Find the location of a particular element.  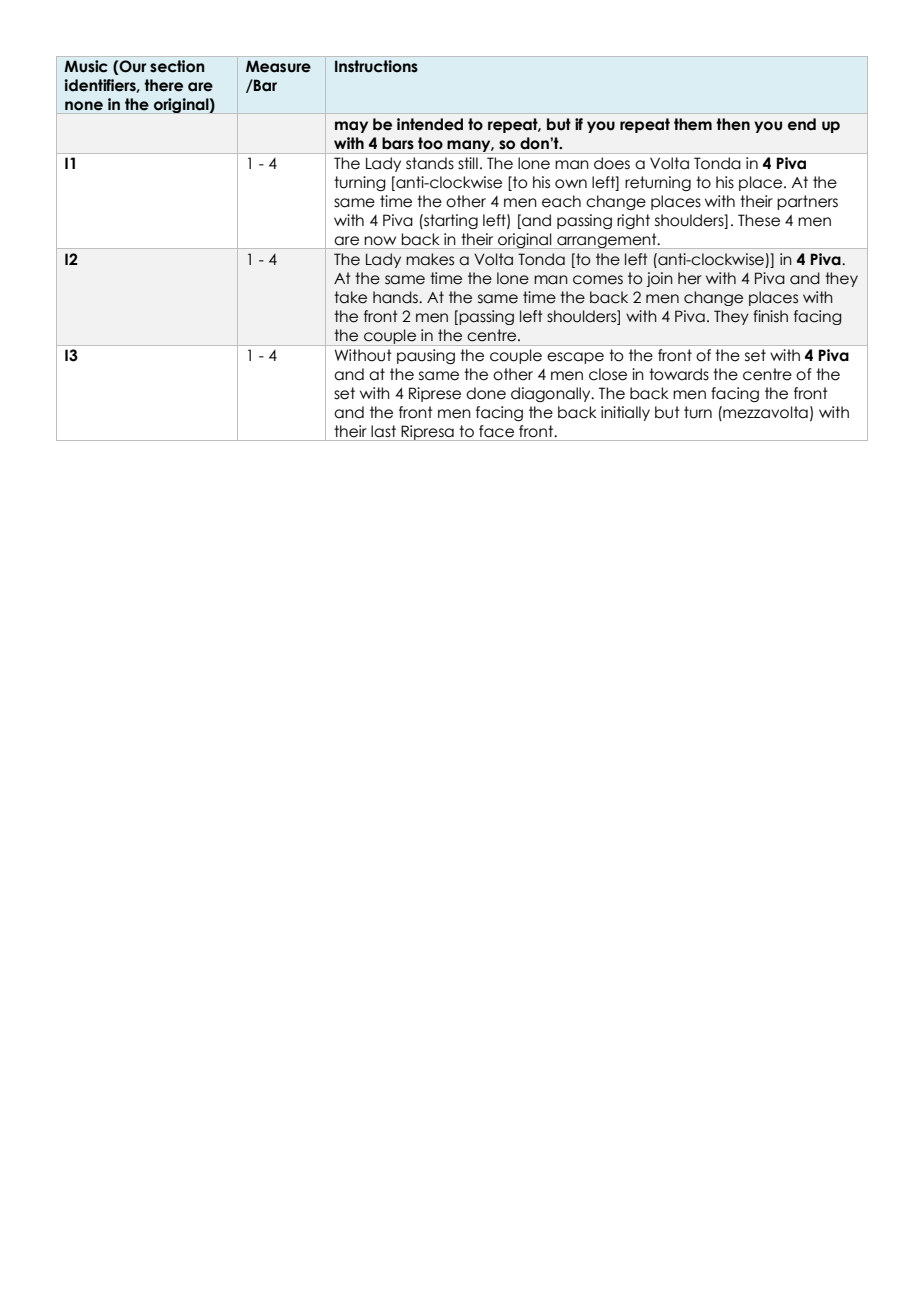

Instructions is located at coordinates (376, 66).
